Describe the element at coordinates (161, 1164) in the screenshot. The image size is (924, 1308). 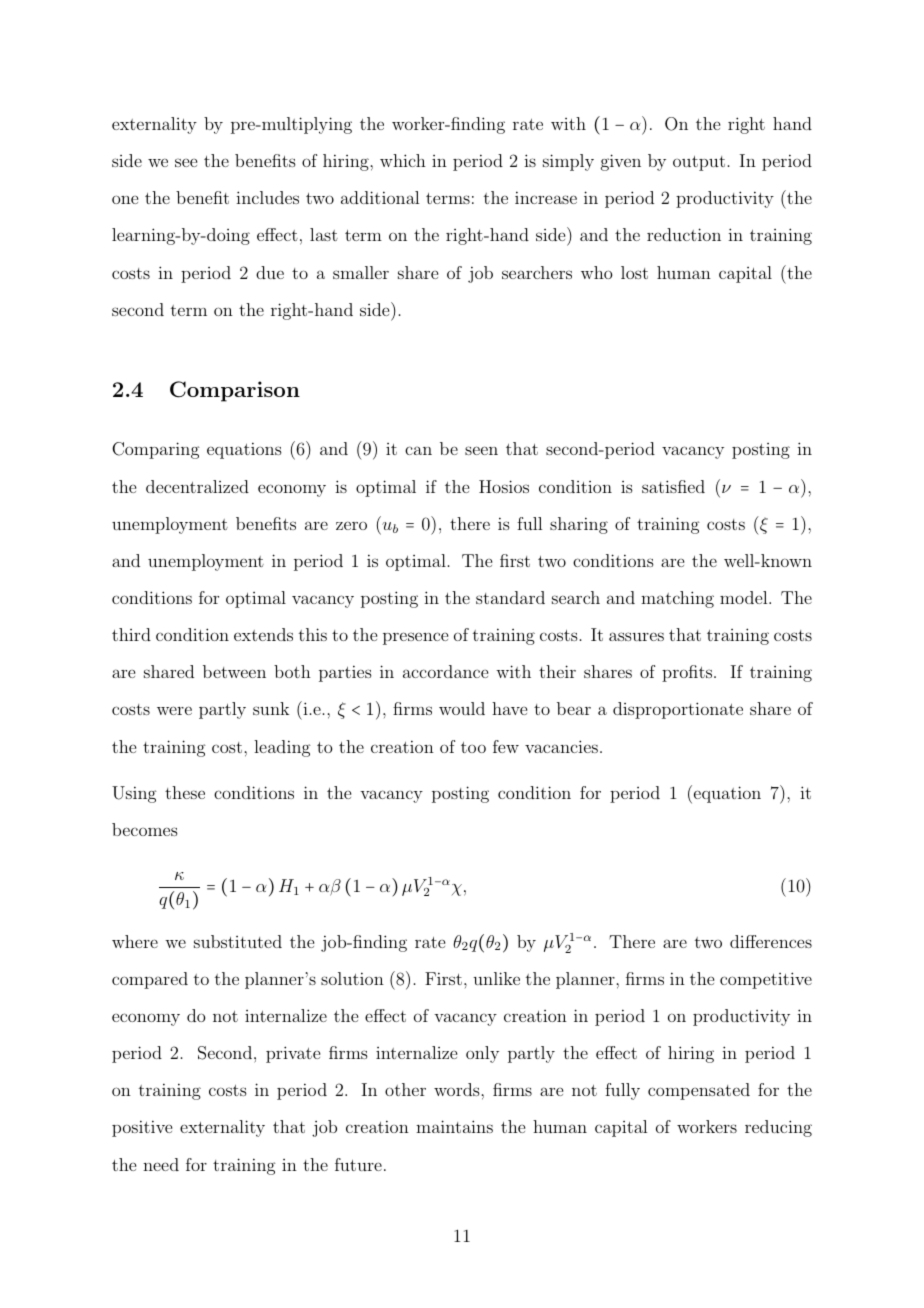
I see `need` at that location.
